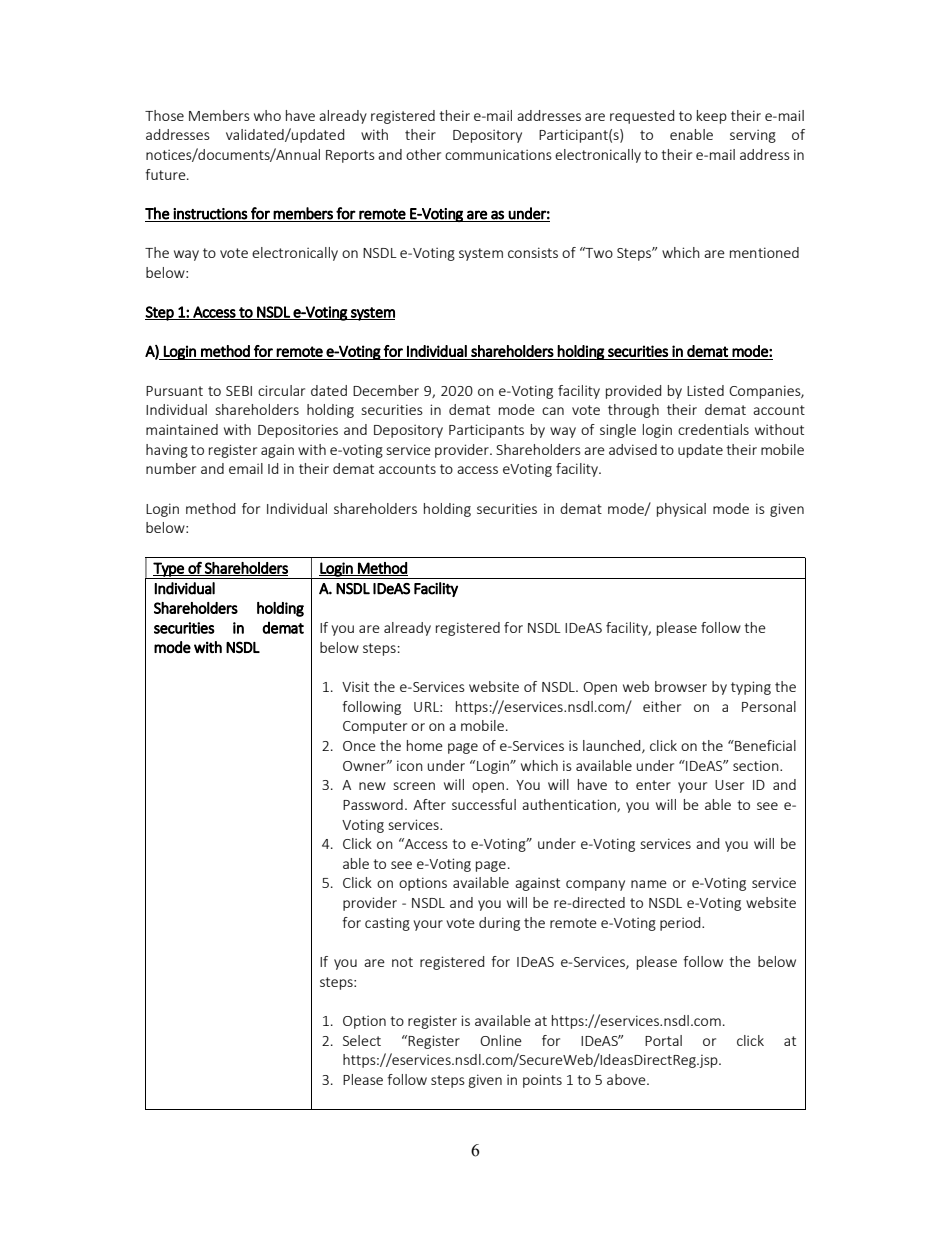 This screenshot has width=952, height=1233. What do you see at coordinates (386, 390) in the screenshot?
I see `December` at bounding box center [386, 390].
